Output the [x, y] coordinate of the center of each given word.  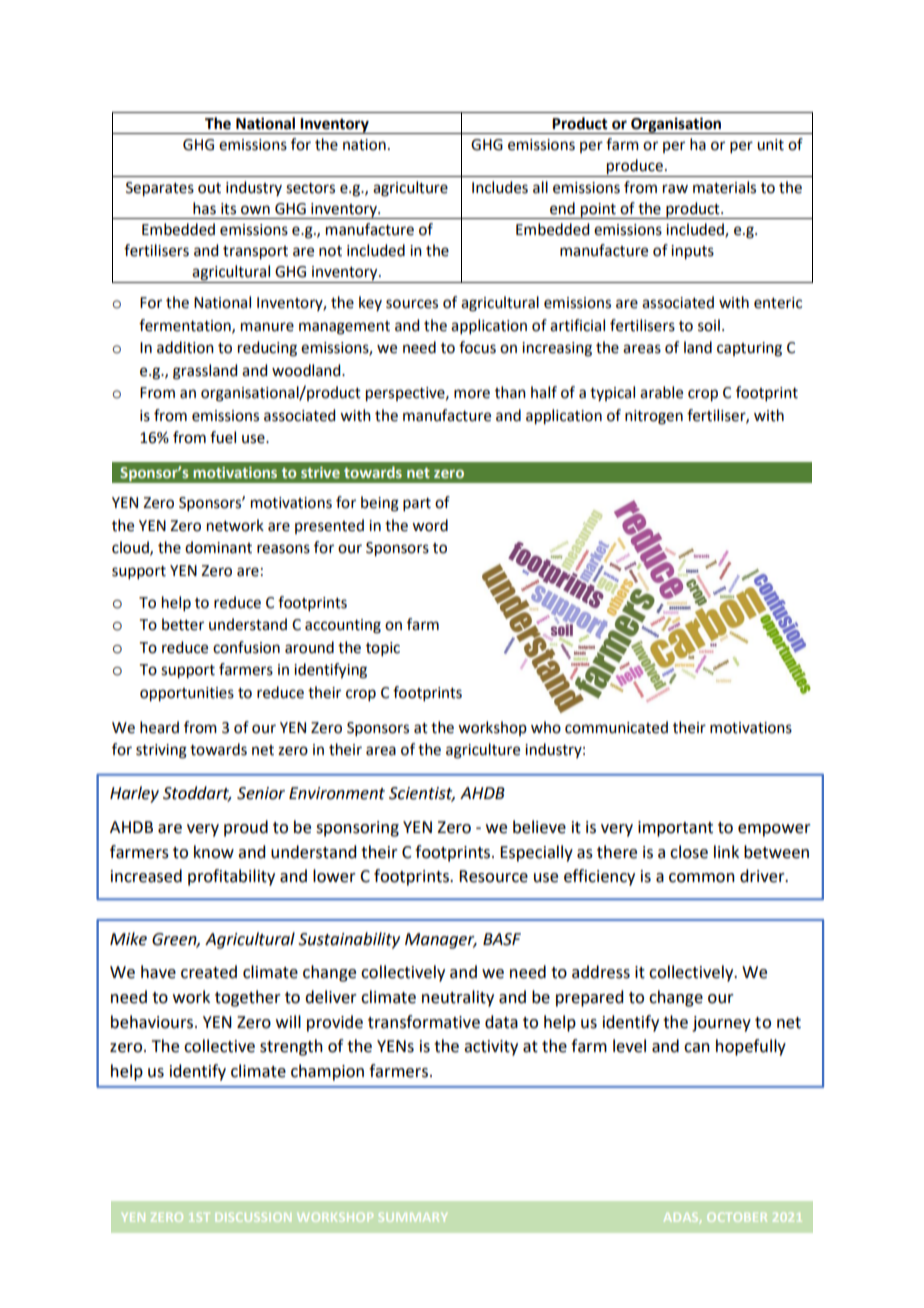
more [472, 394]
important [675, 829]
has [204, 208]
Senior [261, 793]
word [430, 525]
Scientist [422, 794]
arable [661, 392]
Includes [500, 187]
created [209, 972]
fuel [223, 437]
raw [675, 189]
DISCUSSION [253, 1217]
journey [721, 1024]
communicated [616, 727]
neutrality [458, 998]
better [183, 624]
